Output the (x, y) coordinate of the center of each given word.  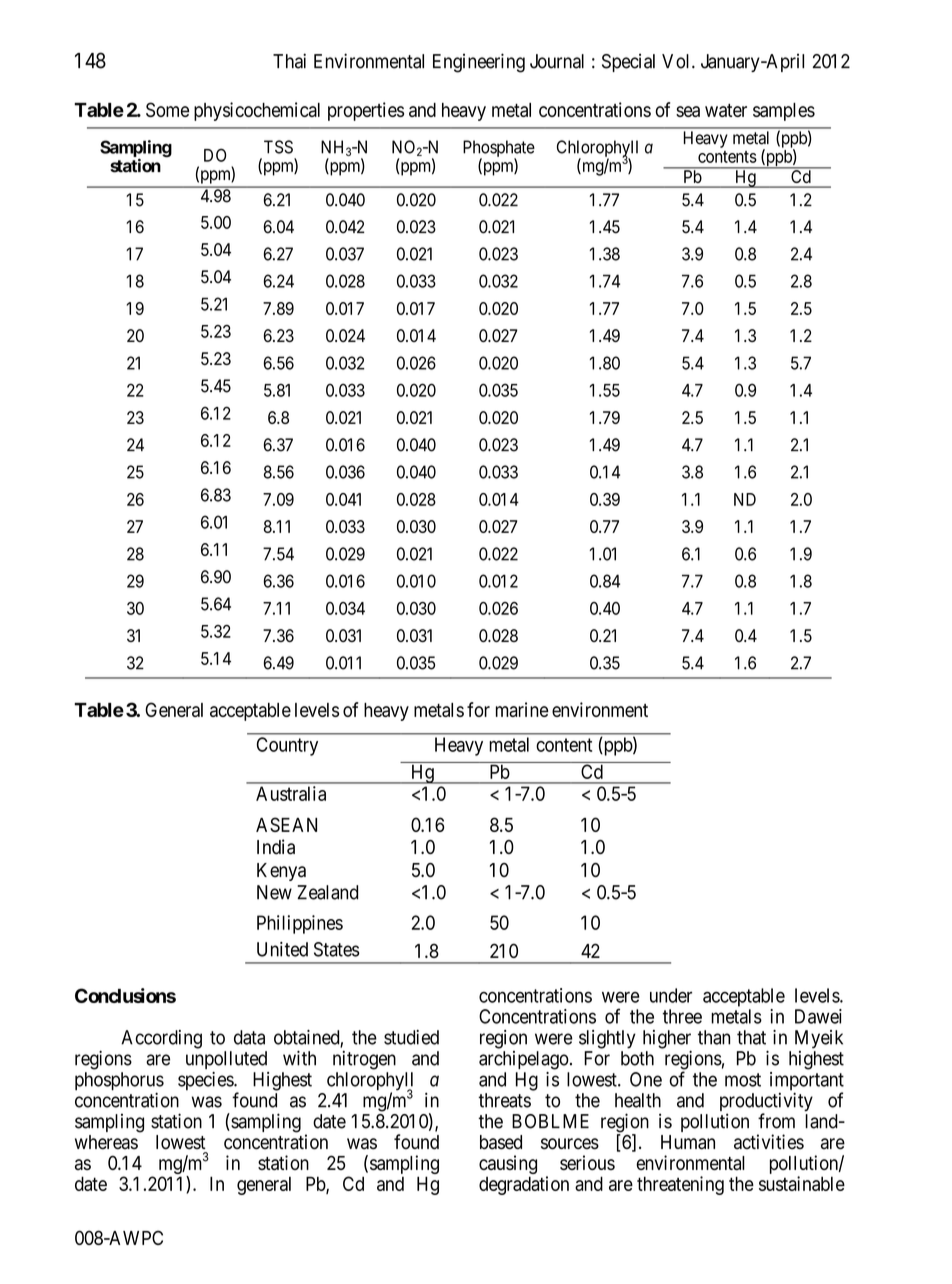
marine (522, 709)
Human (688, 1142)
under (671, 995)
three (682, 1016)
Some (167, 109)
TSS (278, 147)
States (337, 949)
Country (287, 746)
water (726, 110)
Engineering (479, 63)
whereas (106, 1142)
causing (508, 1166)
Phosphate (499, 149)
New (274, 892)
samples (784, 112)
